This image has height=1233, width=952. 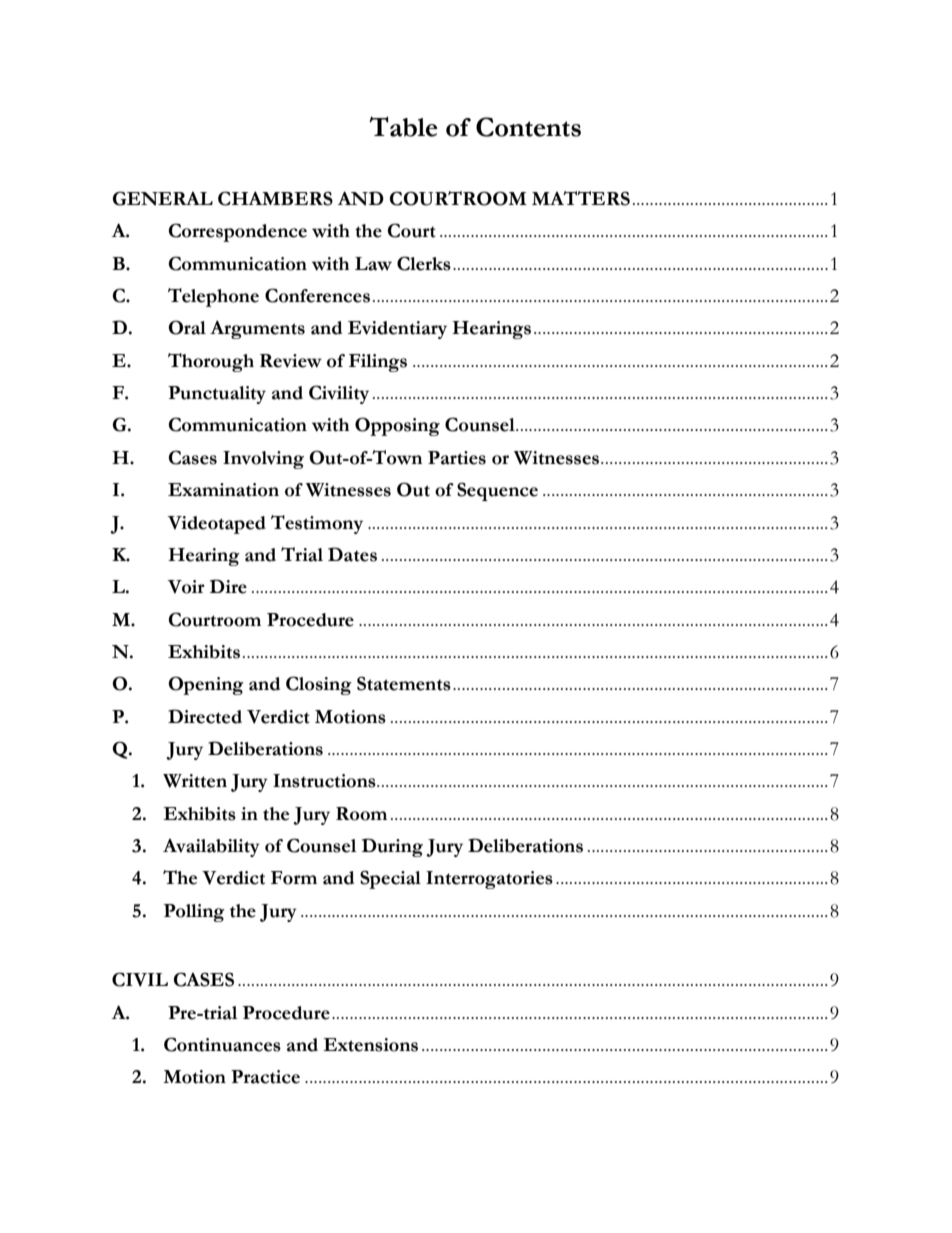 What do you see at coordinates (489, 880) in the image?
I see `Interrogatories` at bounding box center [489, 880].
